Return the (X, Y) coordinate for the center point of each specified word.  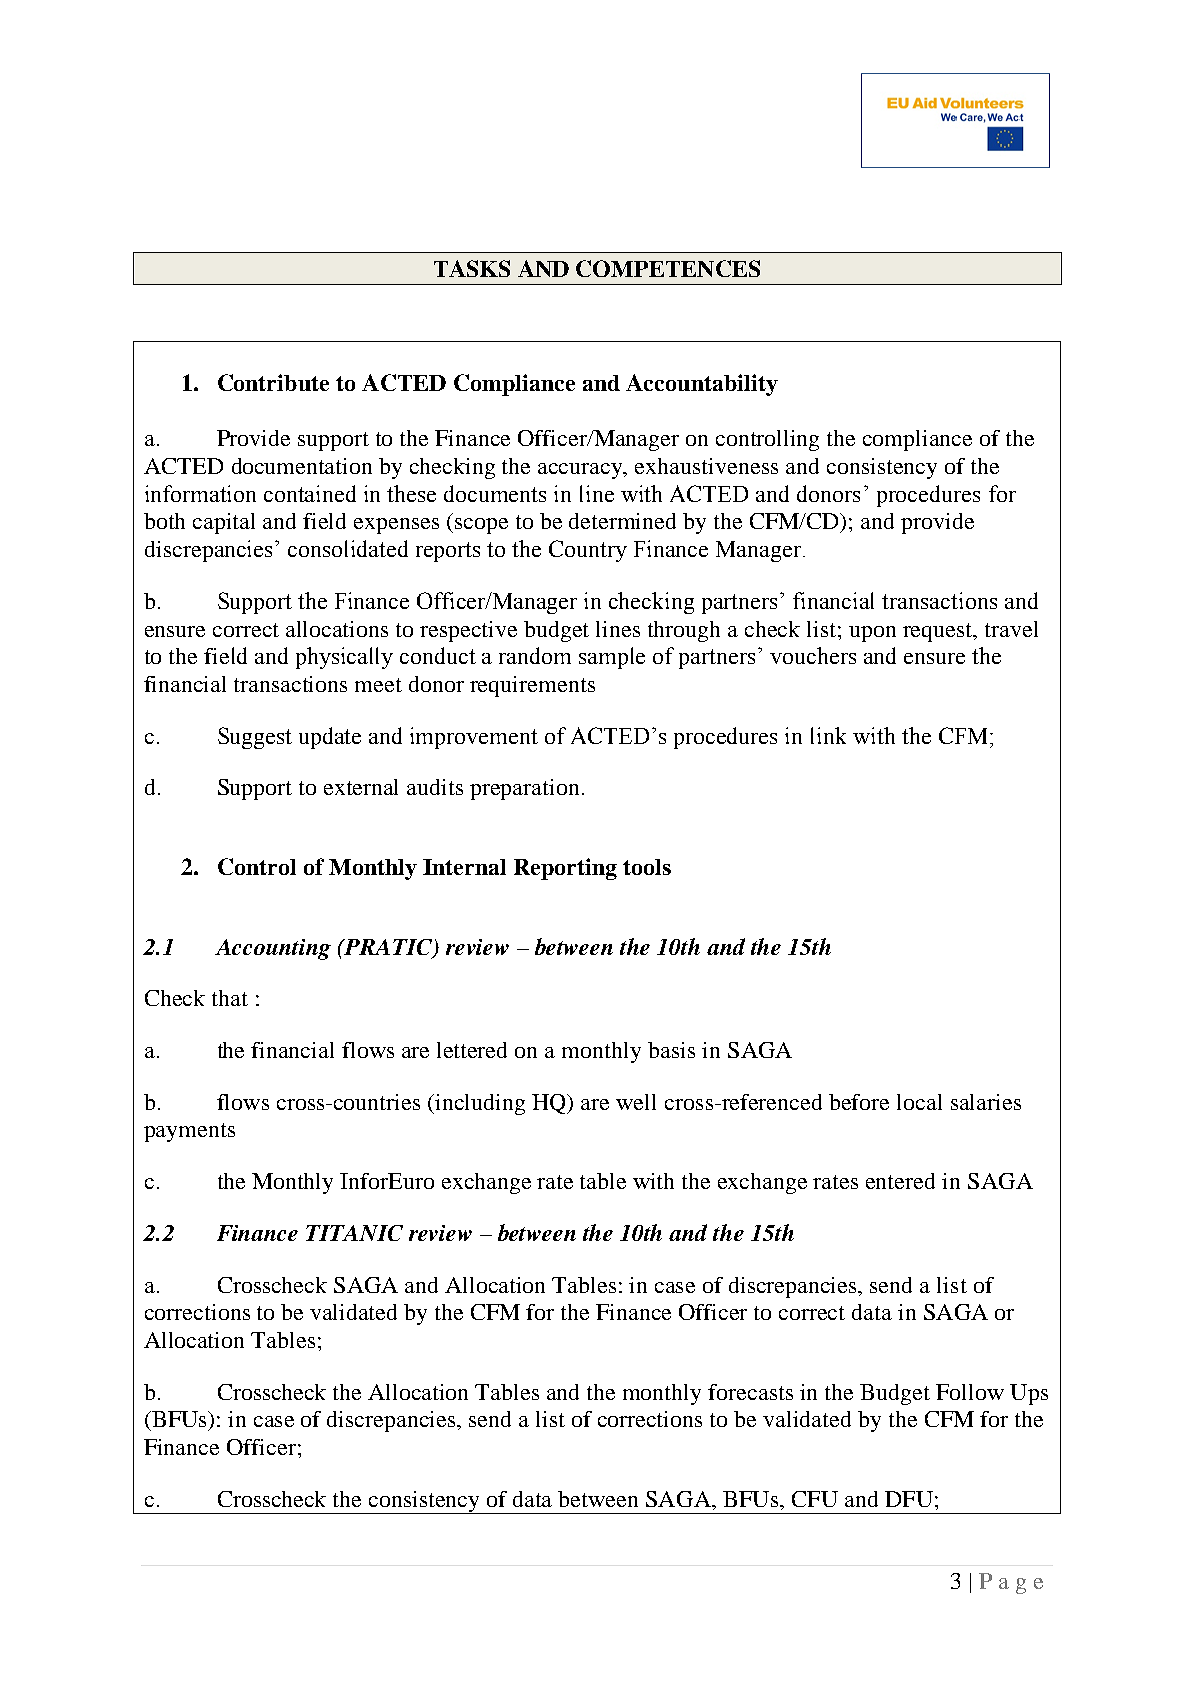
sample (612, 658)
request (939, 632)
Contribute (273, 382)
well (636, 1102)
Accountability (702, 385)
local (919, 1102)
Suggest (255, 738)
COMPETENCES (668, 268)
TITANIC (354, 1233)
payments (189, 1132)
